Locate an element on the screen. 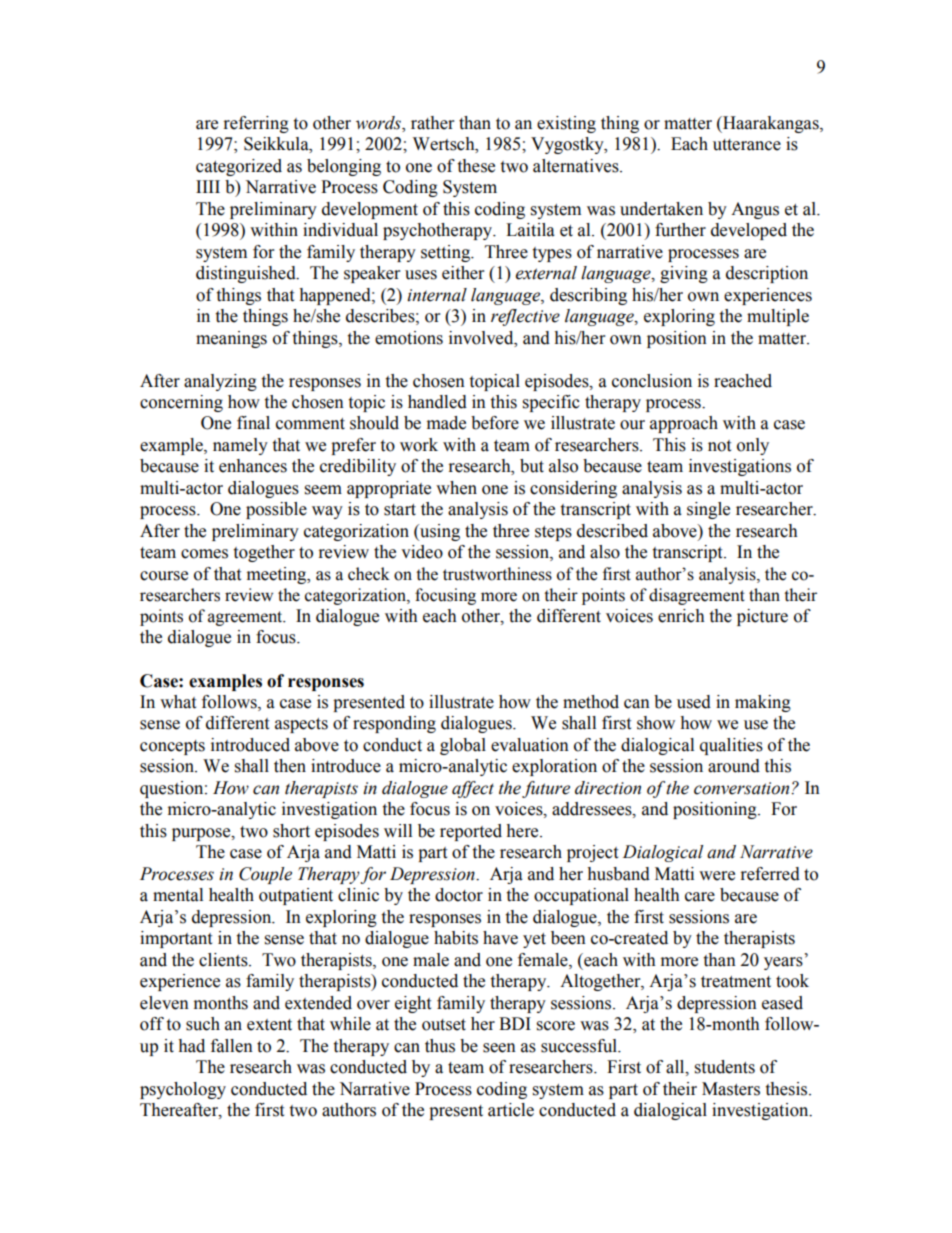 This screenshot has height=1233, width=952. utterance is located at coordinates (747, 145).
